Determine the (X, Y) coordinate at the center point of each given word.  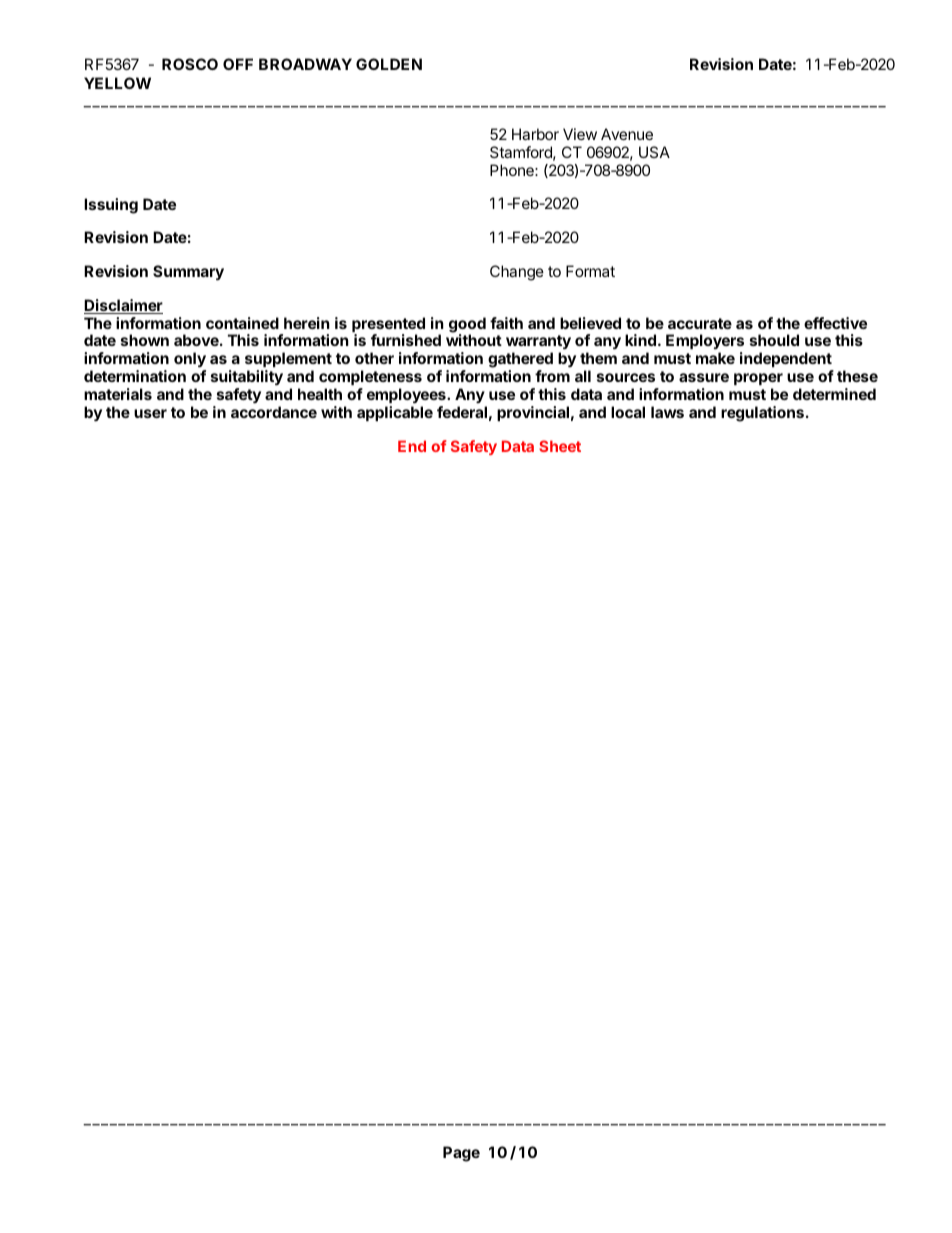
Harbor (535, 134)
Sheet (560, 446)
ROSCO (190, 64)
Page (461, 1154)
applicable (395, 413)
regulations (762, 414)
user (150, 413)
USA (654, 152)
